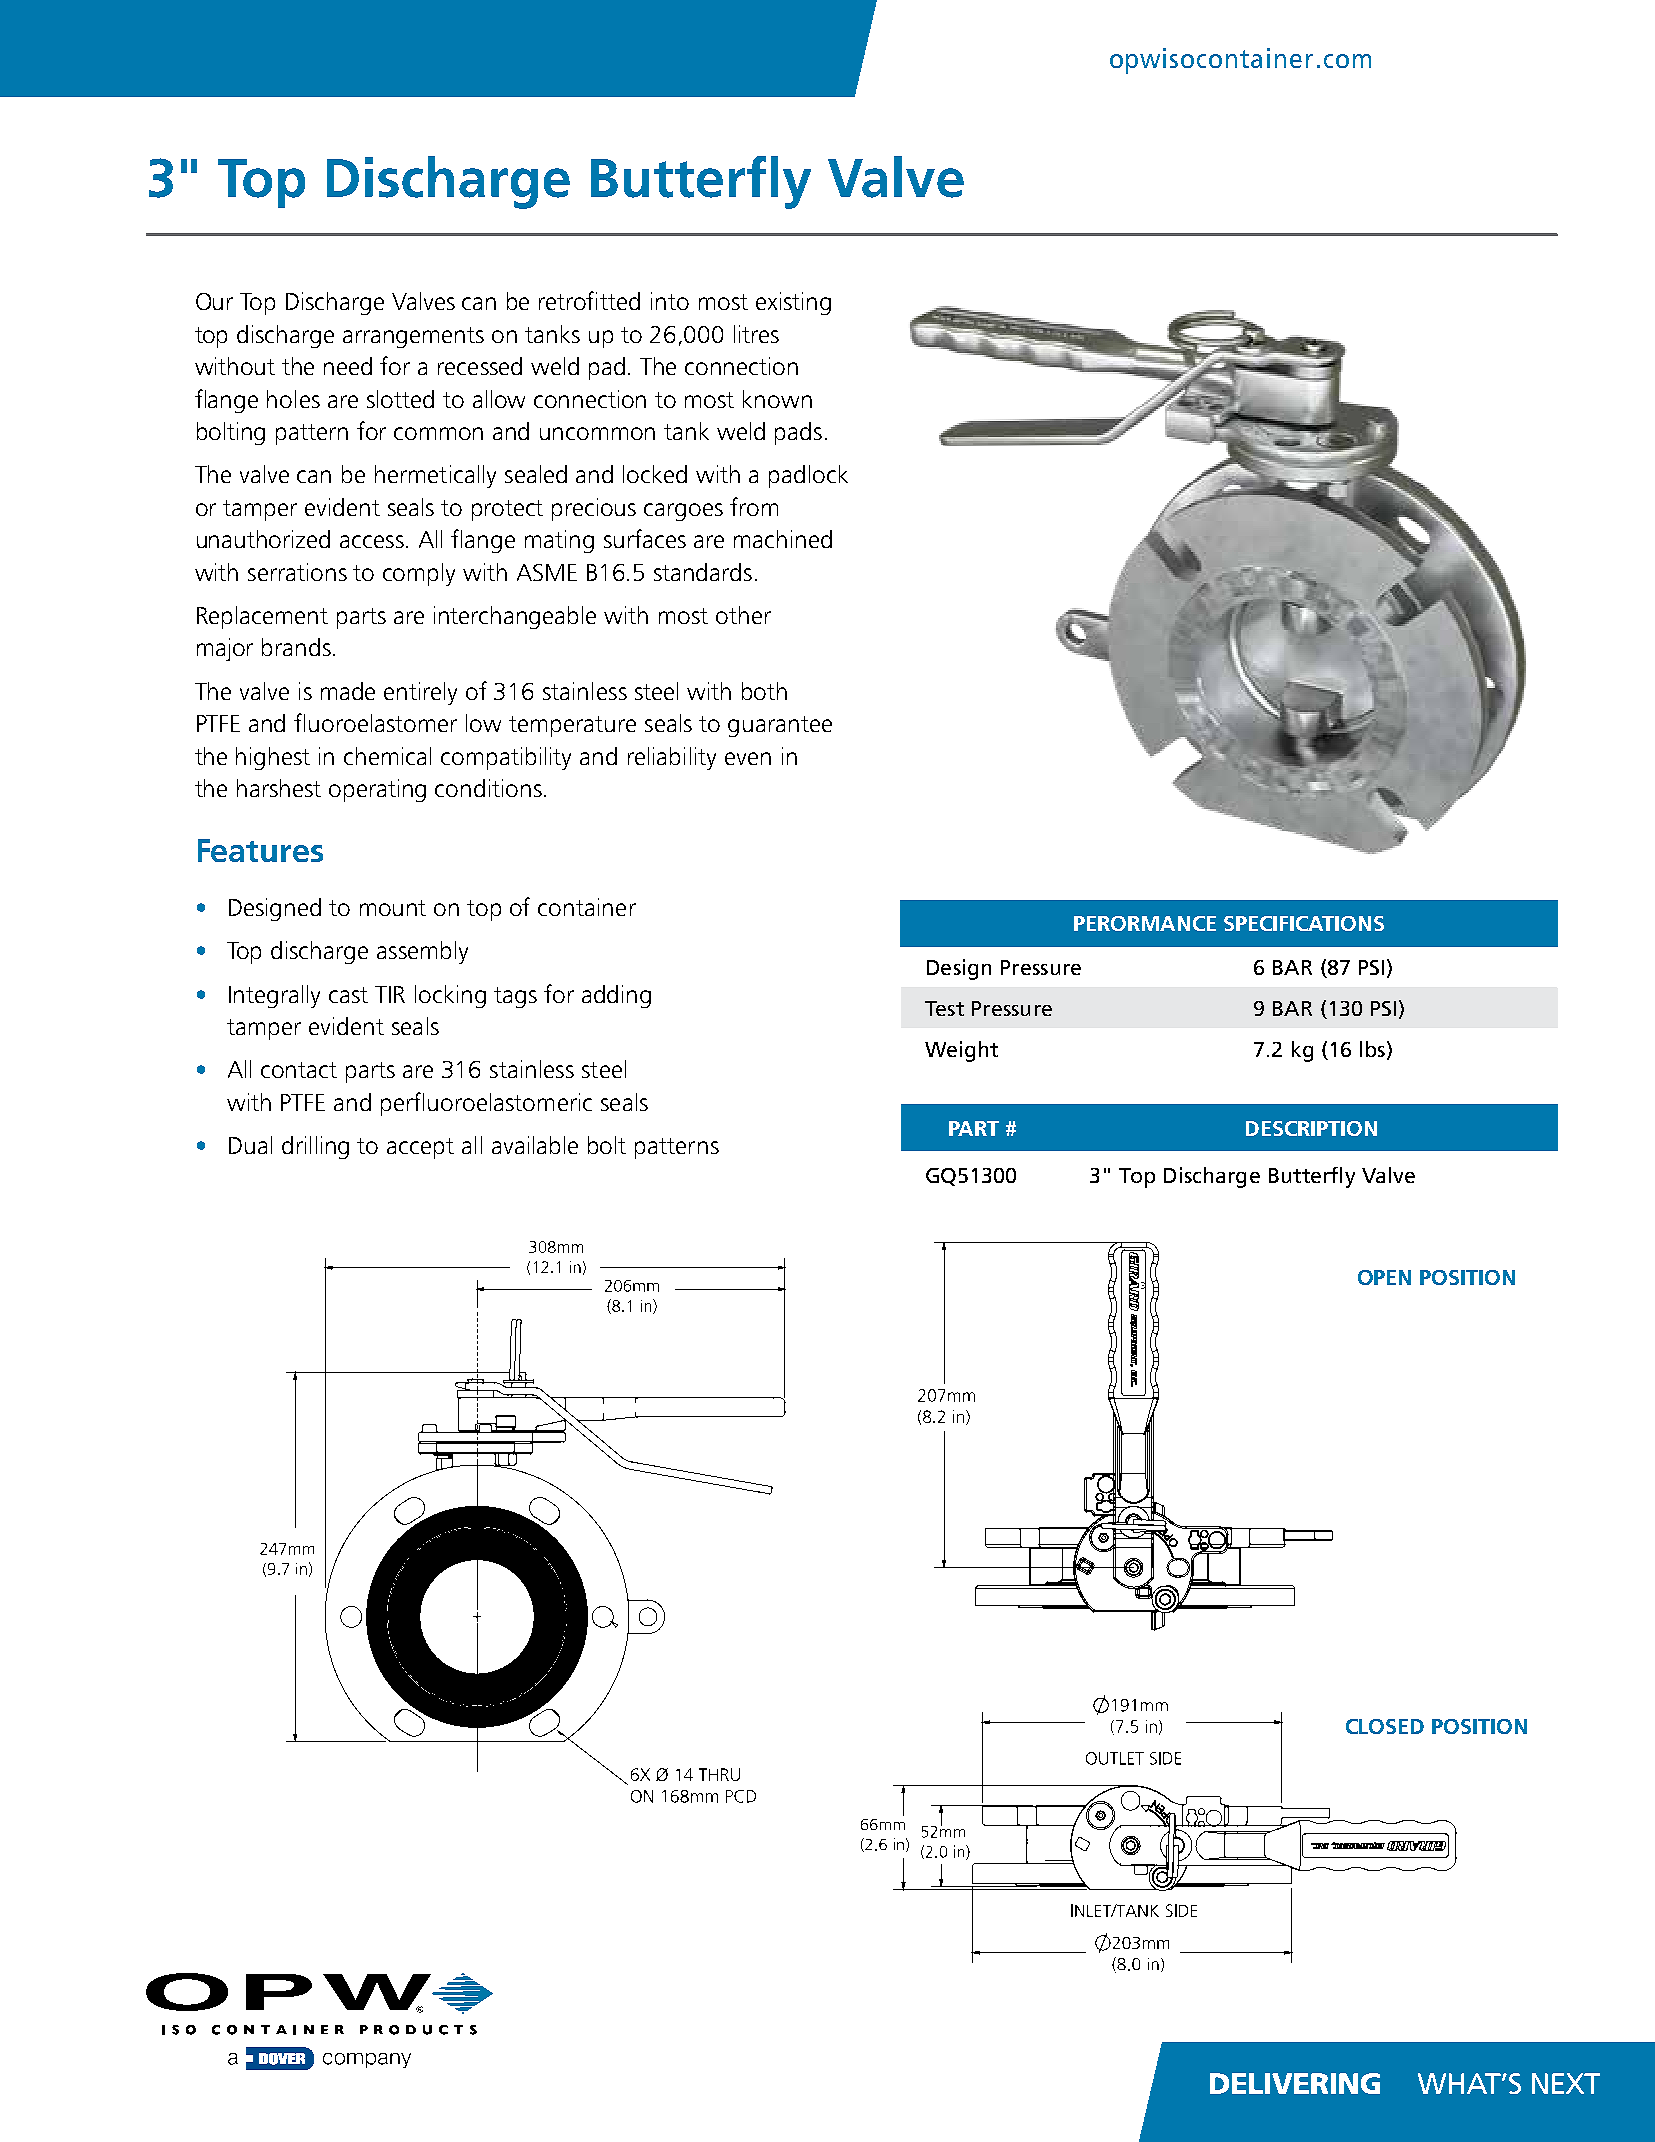  Describe the element at coordinates (1384, 1277) in the screenshot. I see `OPEN` at that location.
